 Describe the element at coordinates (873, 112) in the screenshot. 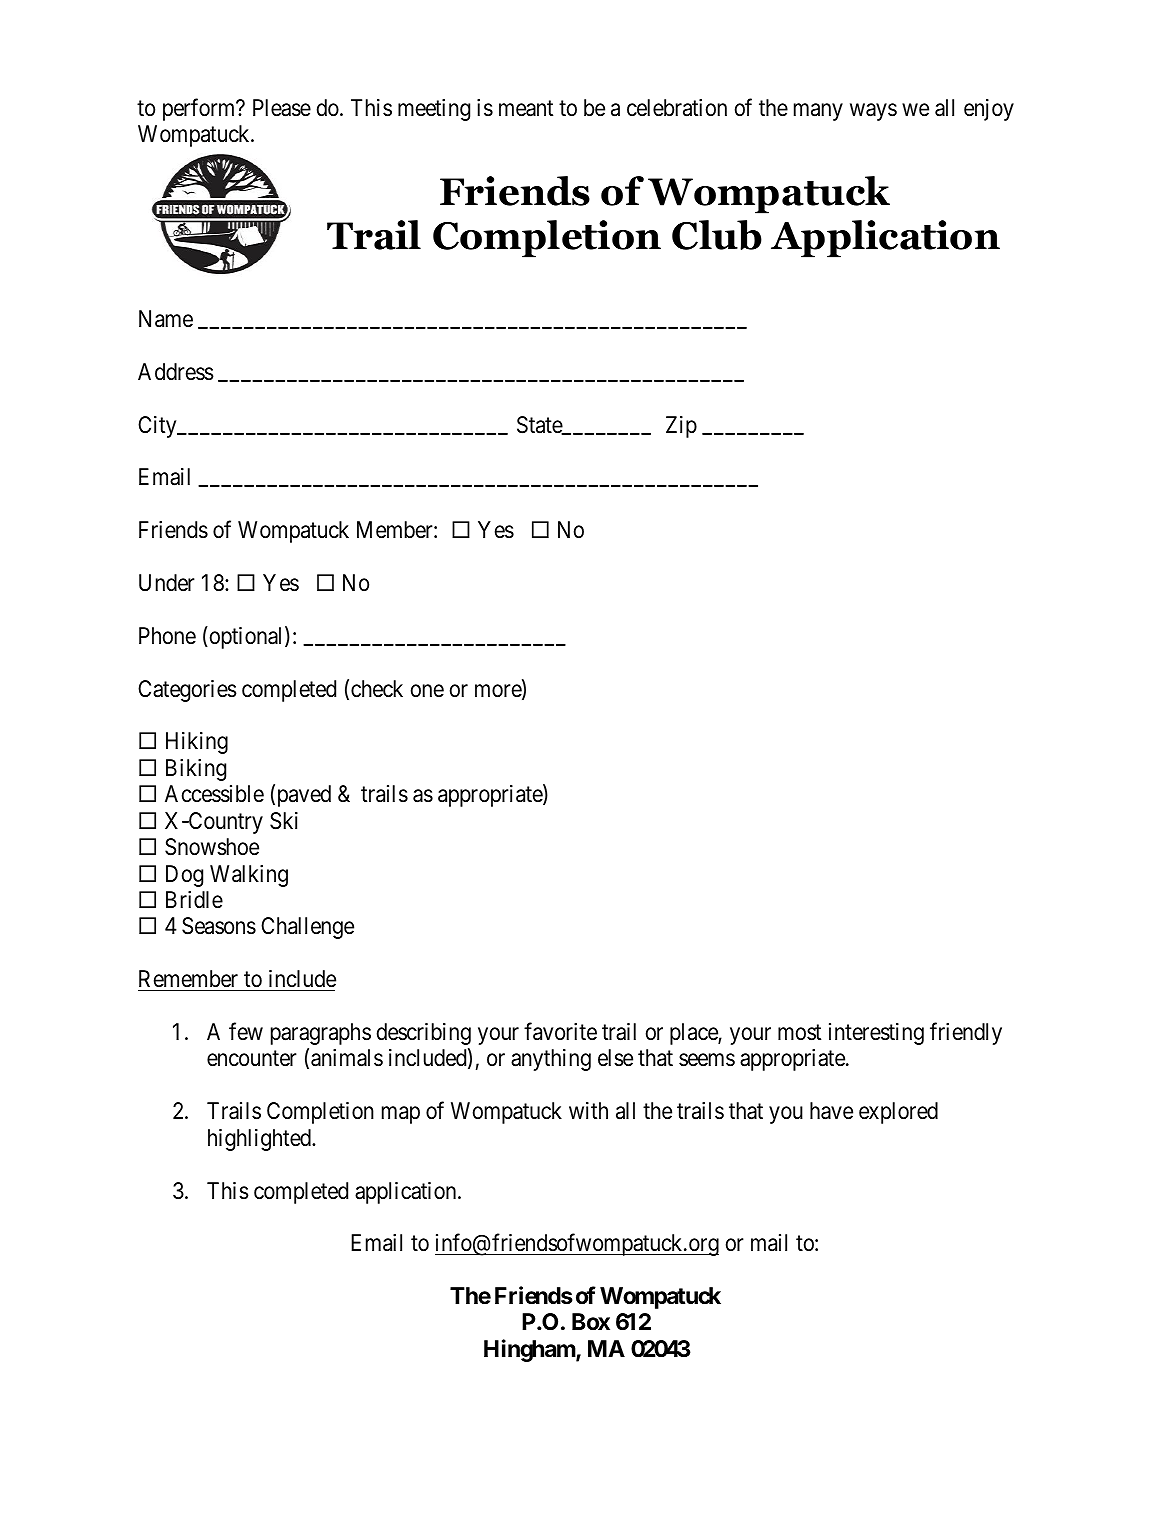

I see `ways` at that location.
